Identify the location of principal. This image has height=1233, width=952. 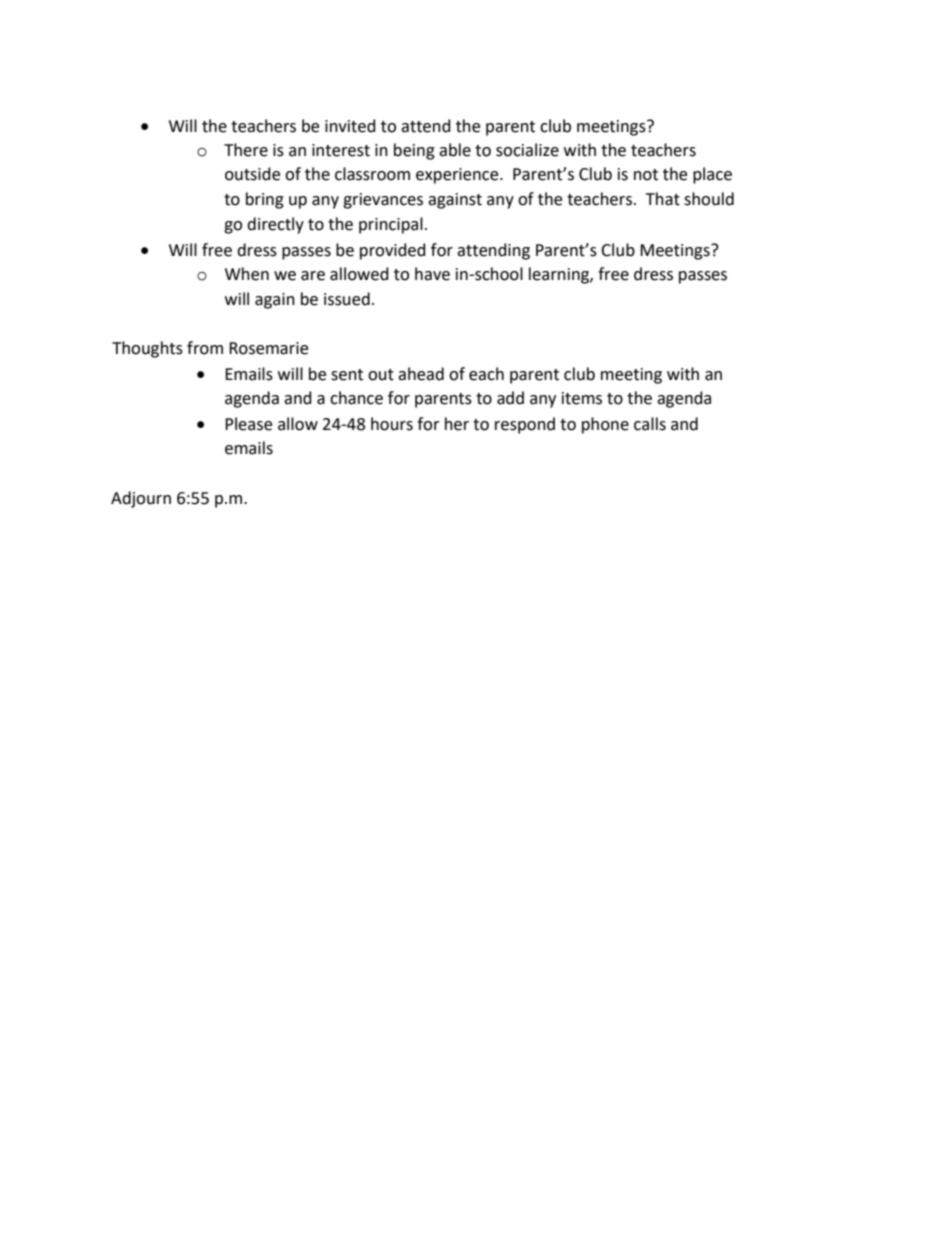
(391, 225).
